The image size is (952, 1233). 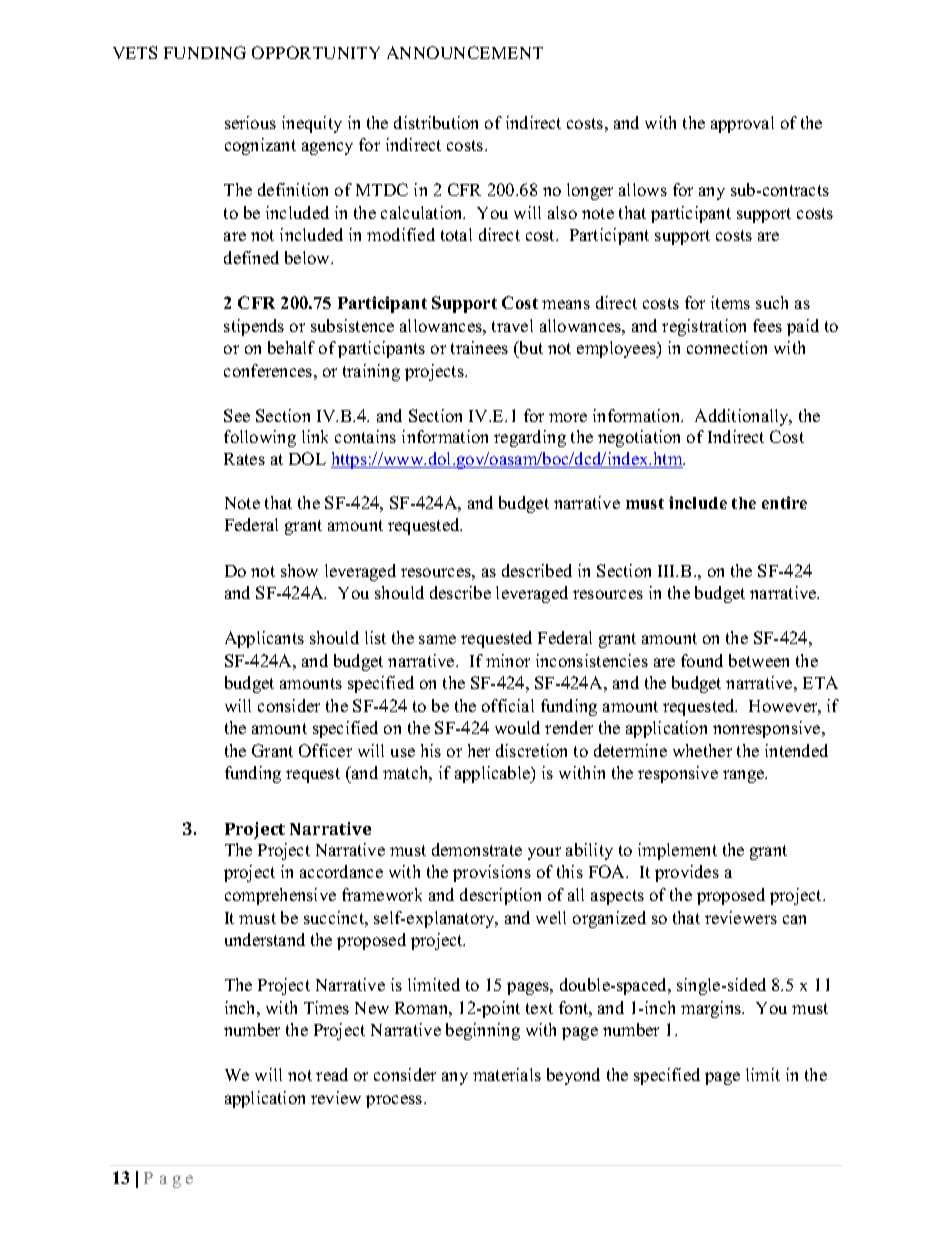 What do you see at coordinates (477, 849) in the page?
I see `demonstrate` at bounding box center [477, 849].
